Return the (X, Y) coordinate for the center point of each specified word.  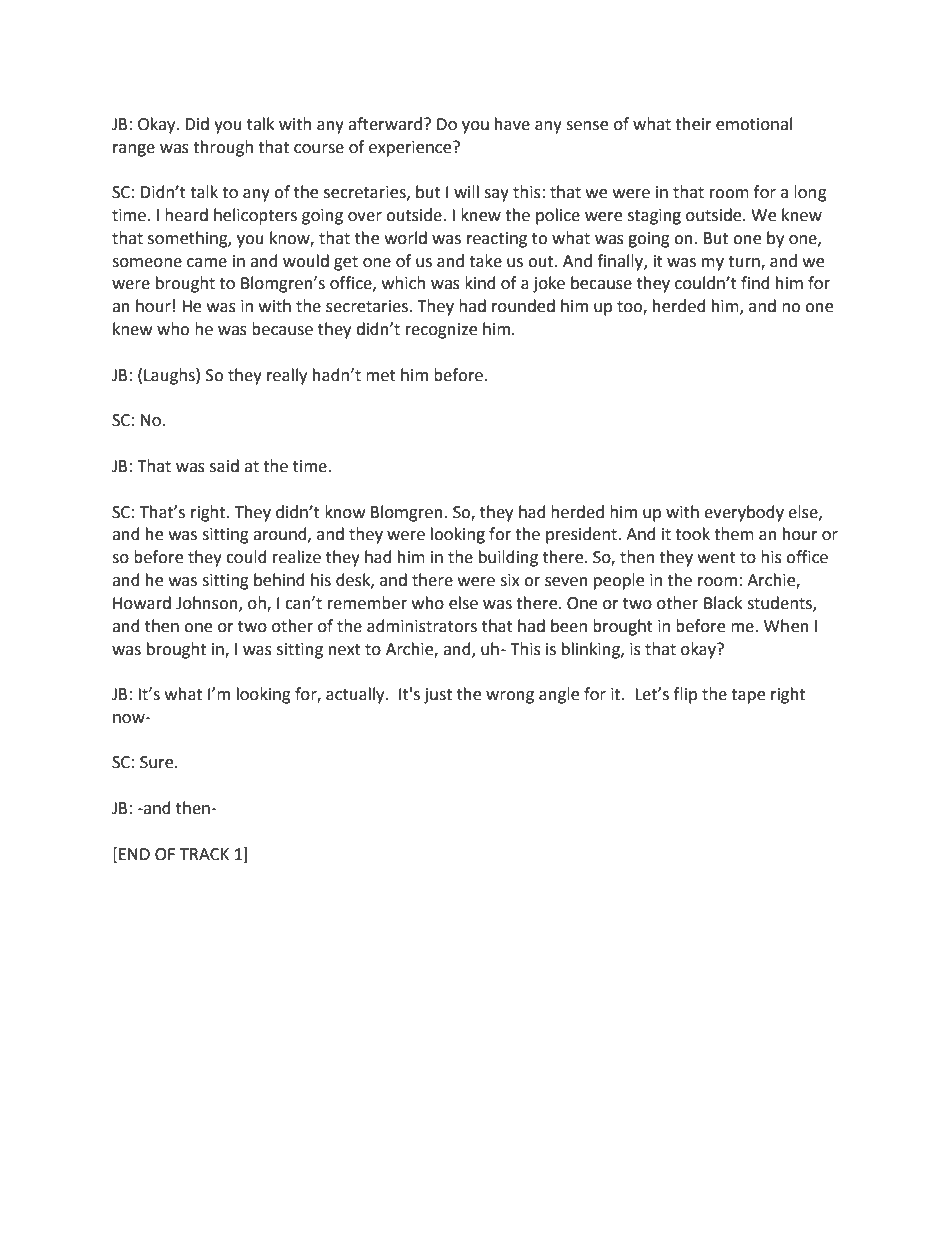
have (512, 124)
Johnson (208, 603)
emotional (754, 124)
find (755, 283)
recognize (441, 331)
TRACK (204, 854)
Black (723, 603)
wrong (510, 697)
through (223, 148)
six (510, 580)
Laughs (170, 376)
